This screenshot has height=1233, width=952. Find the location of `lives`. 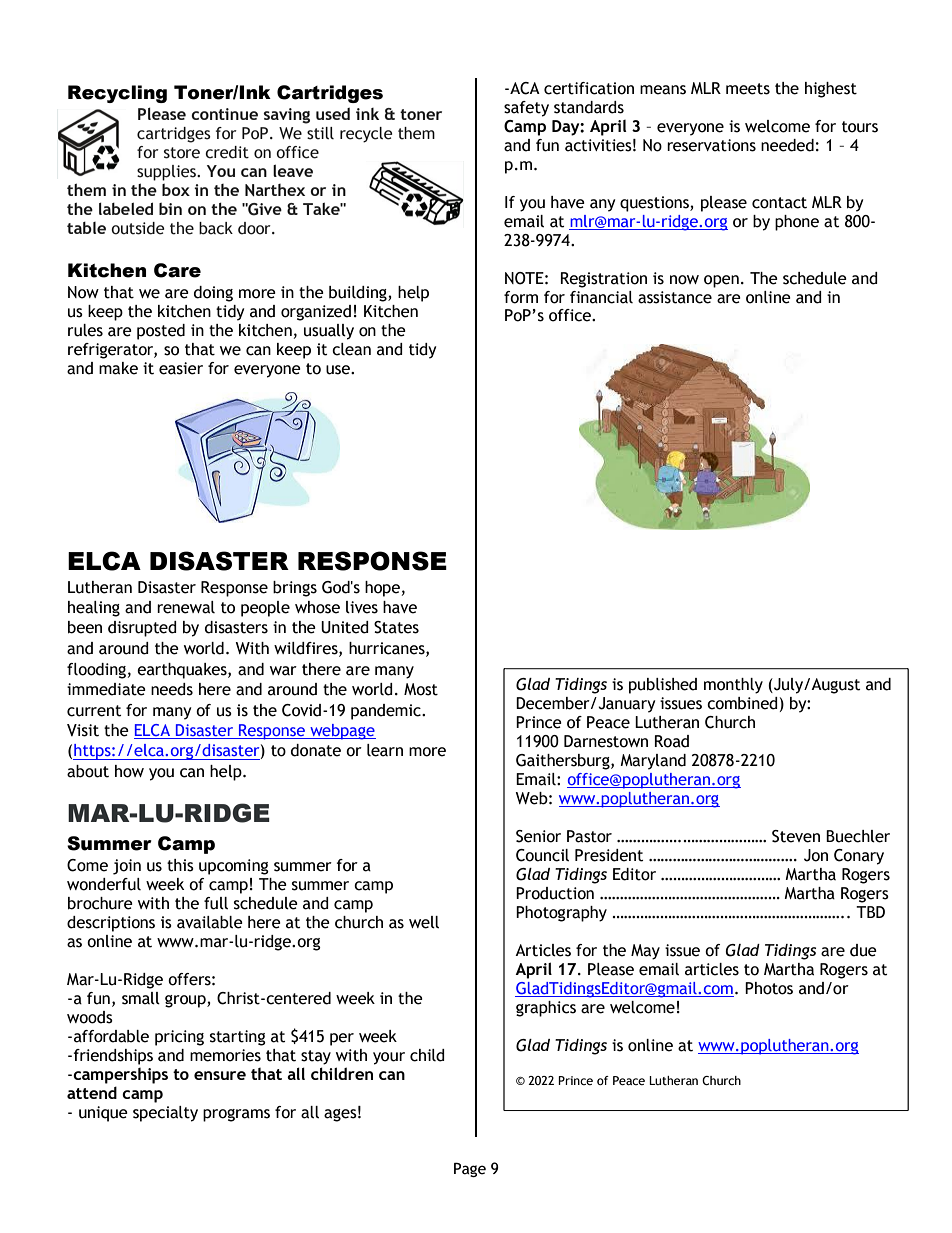

lives is located at coordinates (362, 607).
